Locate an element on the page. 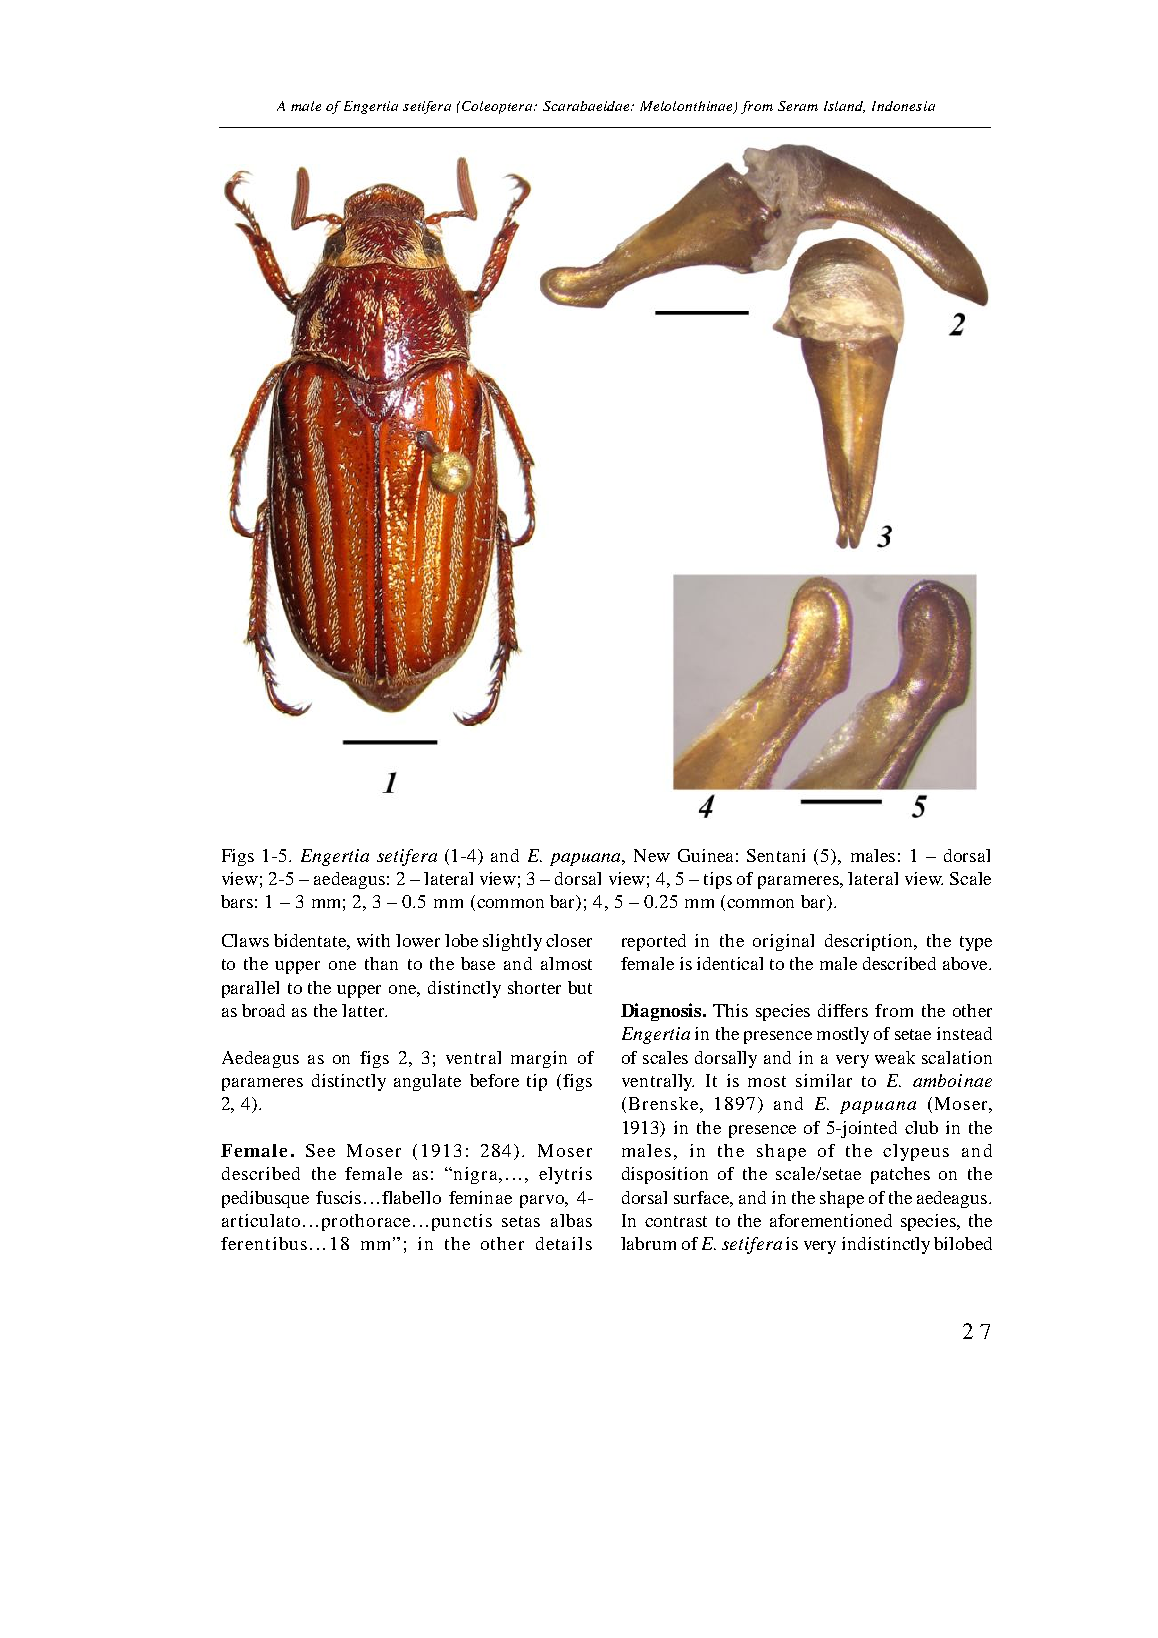 This image has width=1158, height=1638. Coleoptera is located at coordinates (498, 107).
